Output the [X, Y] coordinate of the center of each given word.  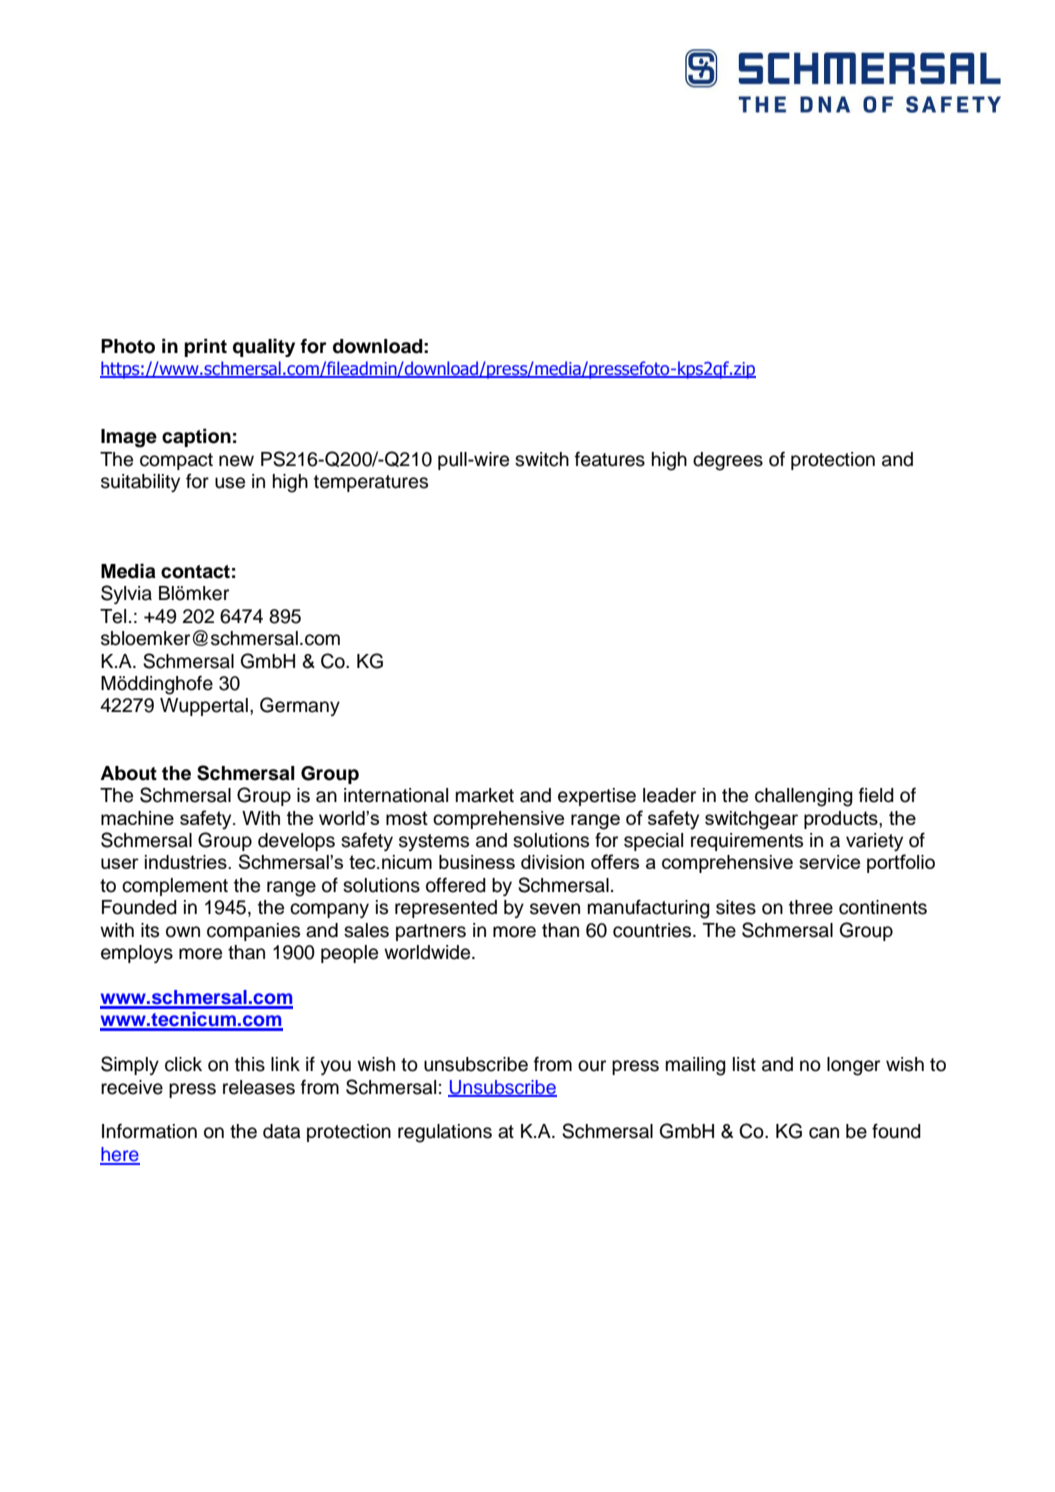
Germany [300, 706]
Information [149, 1131]
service [829, 862]
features [610, 459]
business [477, 862]
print [205, 347]
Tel [113, 616]
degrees [728, 461]
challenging [804, 797]
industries [187, 862]
